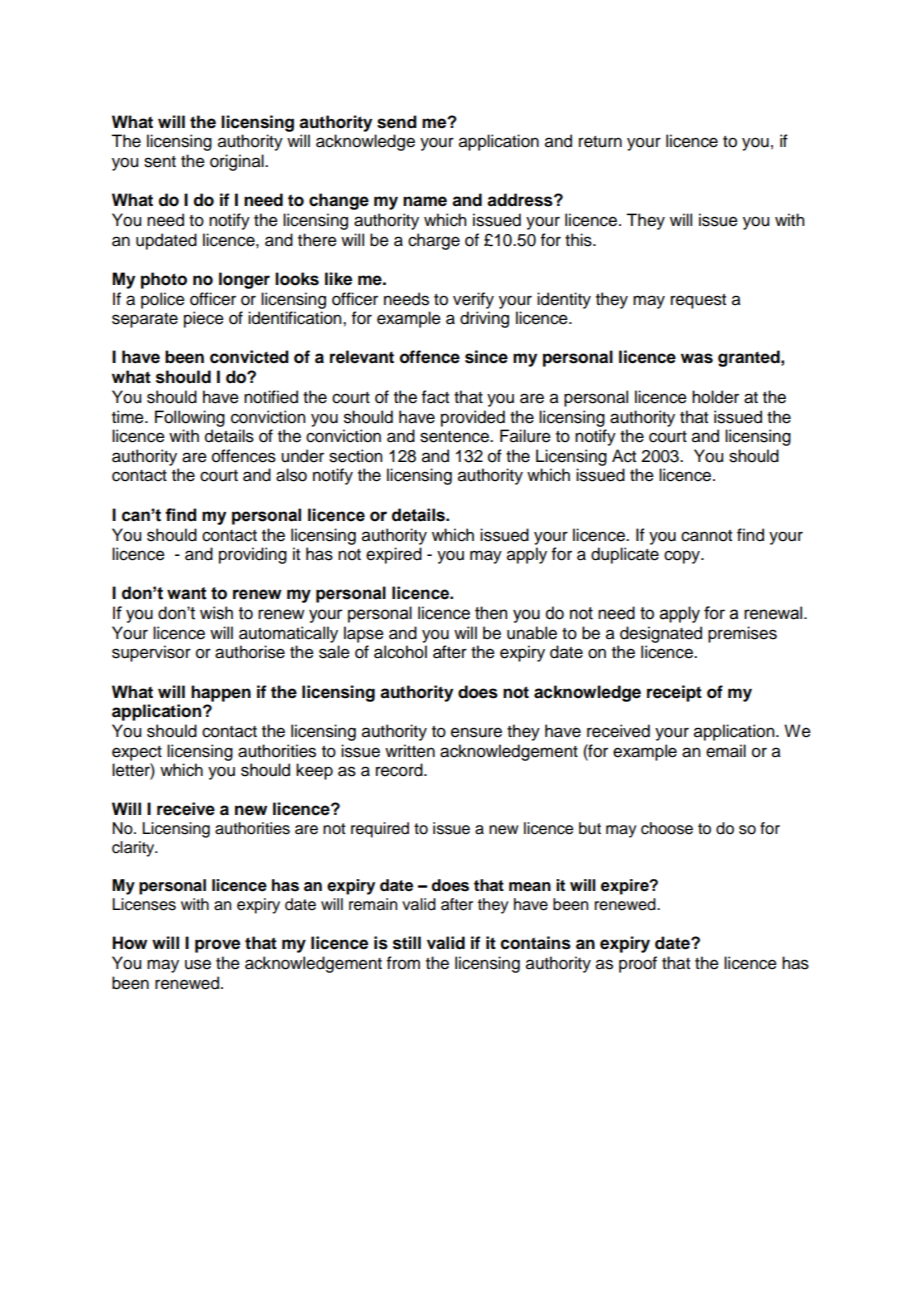 The image size is (924, 1308). Describe the element at coordinates (253, 555) in the page. I see `providing` at that location.
